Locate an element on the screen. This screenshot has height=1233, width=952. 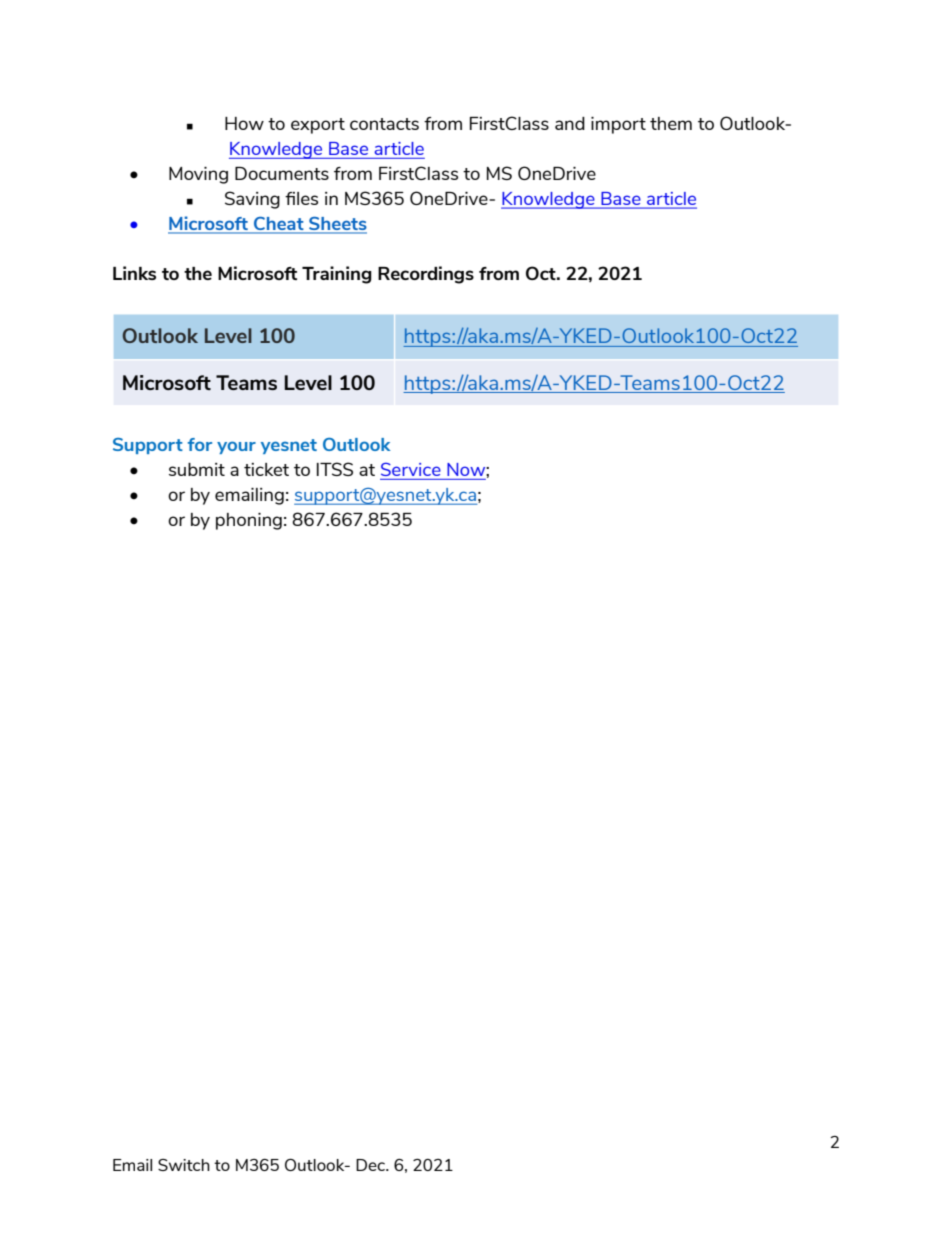
contacts is located at coordinates (384, 124).
